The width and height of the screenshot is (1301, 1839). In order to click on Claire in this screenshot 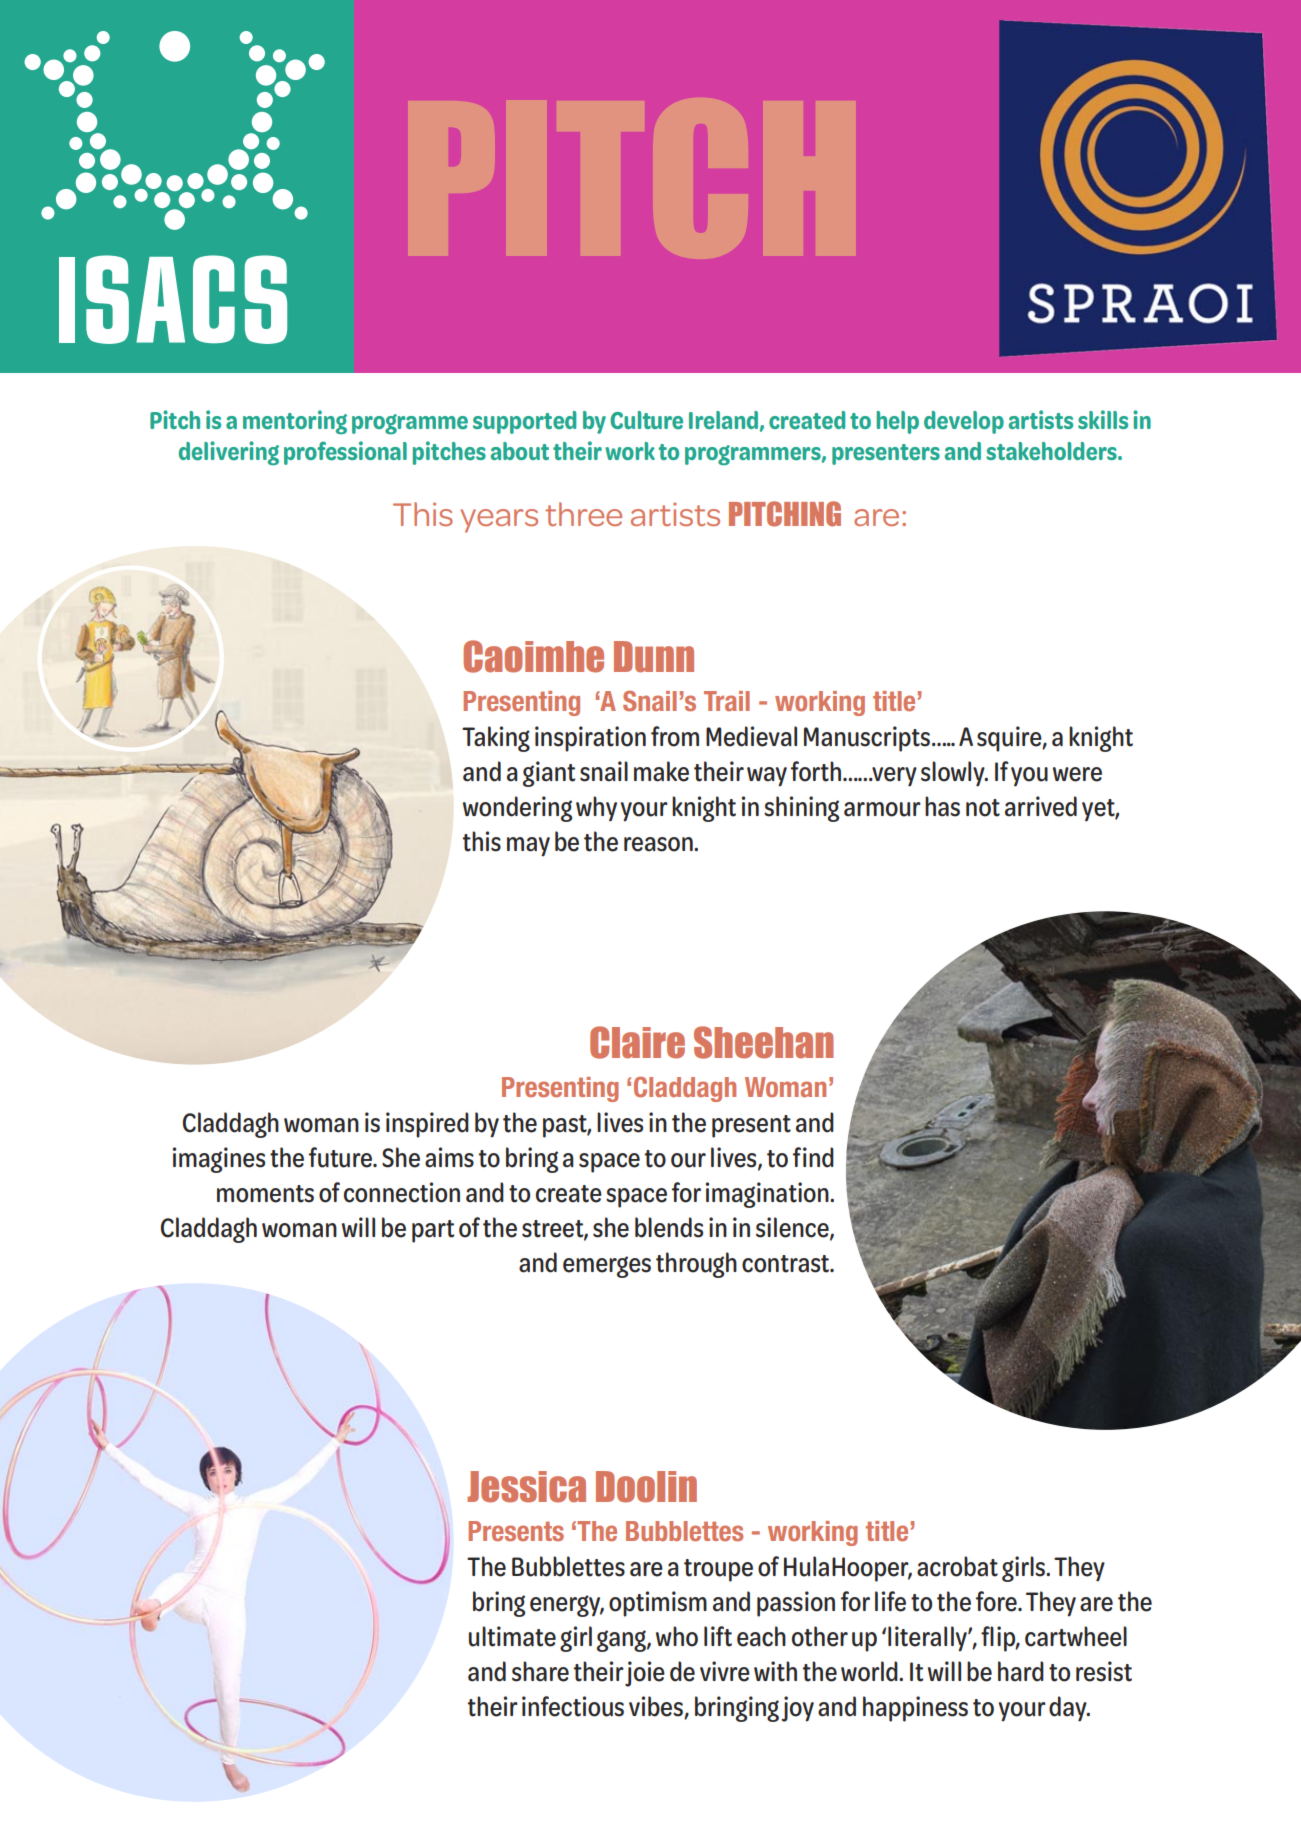, I will do `click(637, 1042)`.
